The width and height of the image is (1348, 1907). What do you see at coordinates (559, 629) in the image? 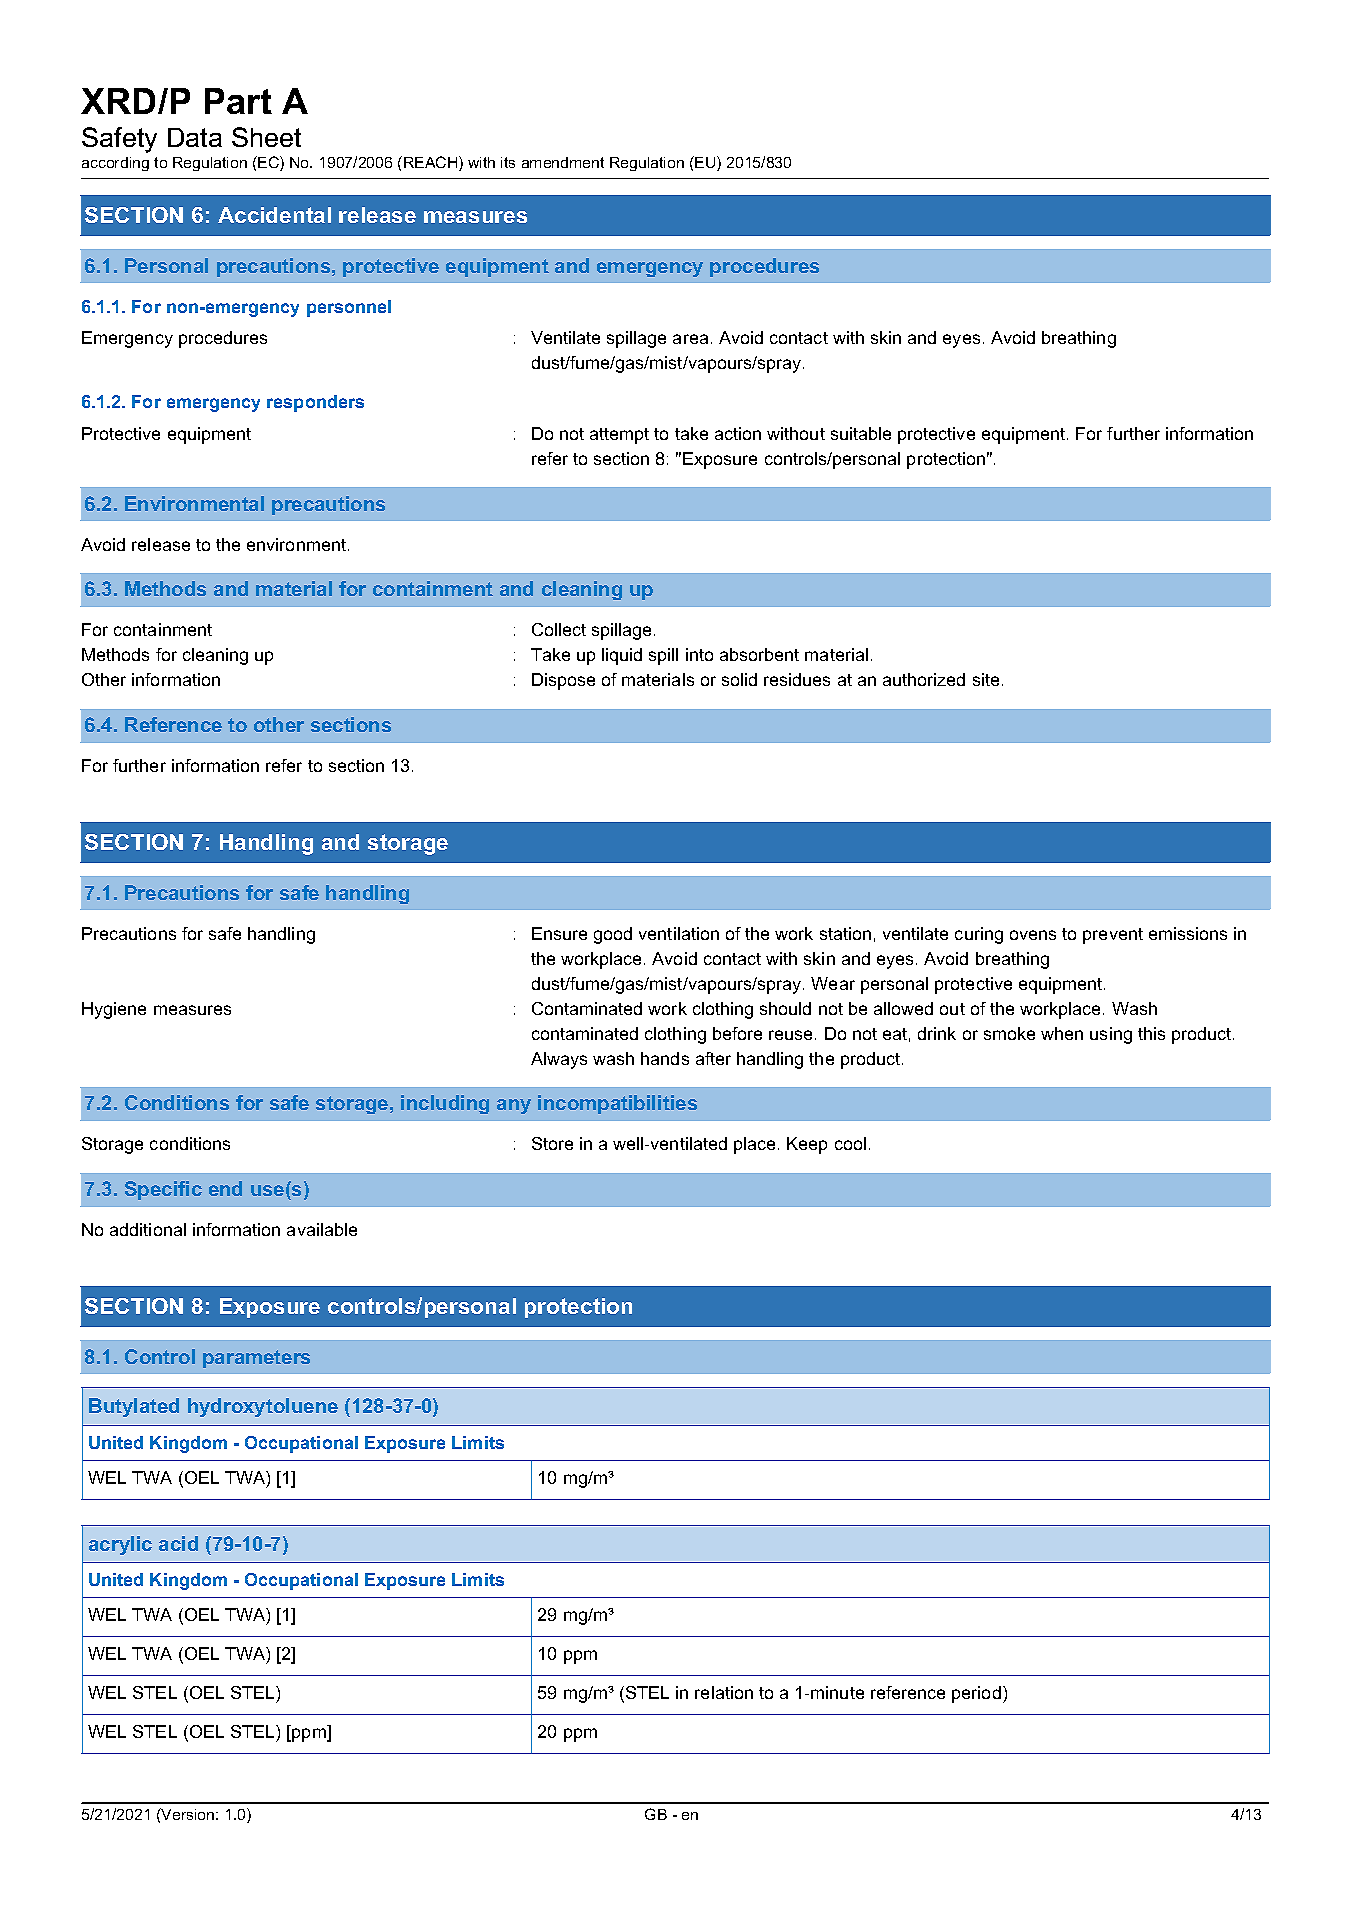
I see `Collect` at bounding box center [559, 629].
